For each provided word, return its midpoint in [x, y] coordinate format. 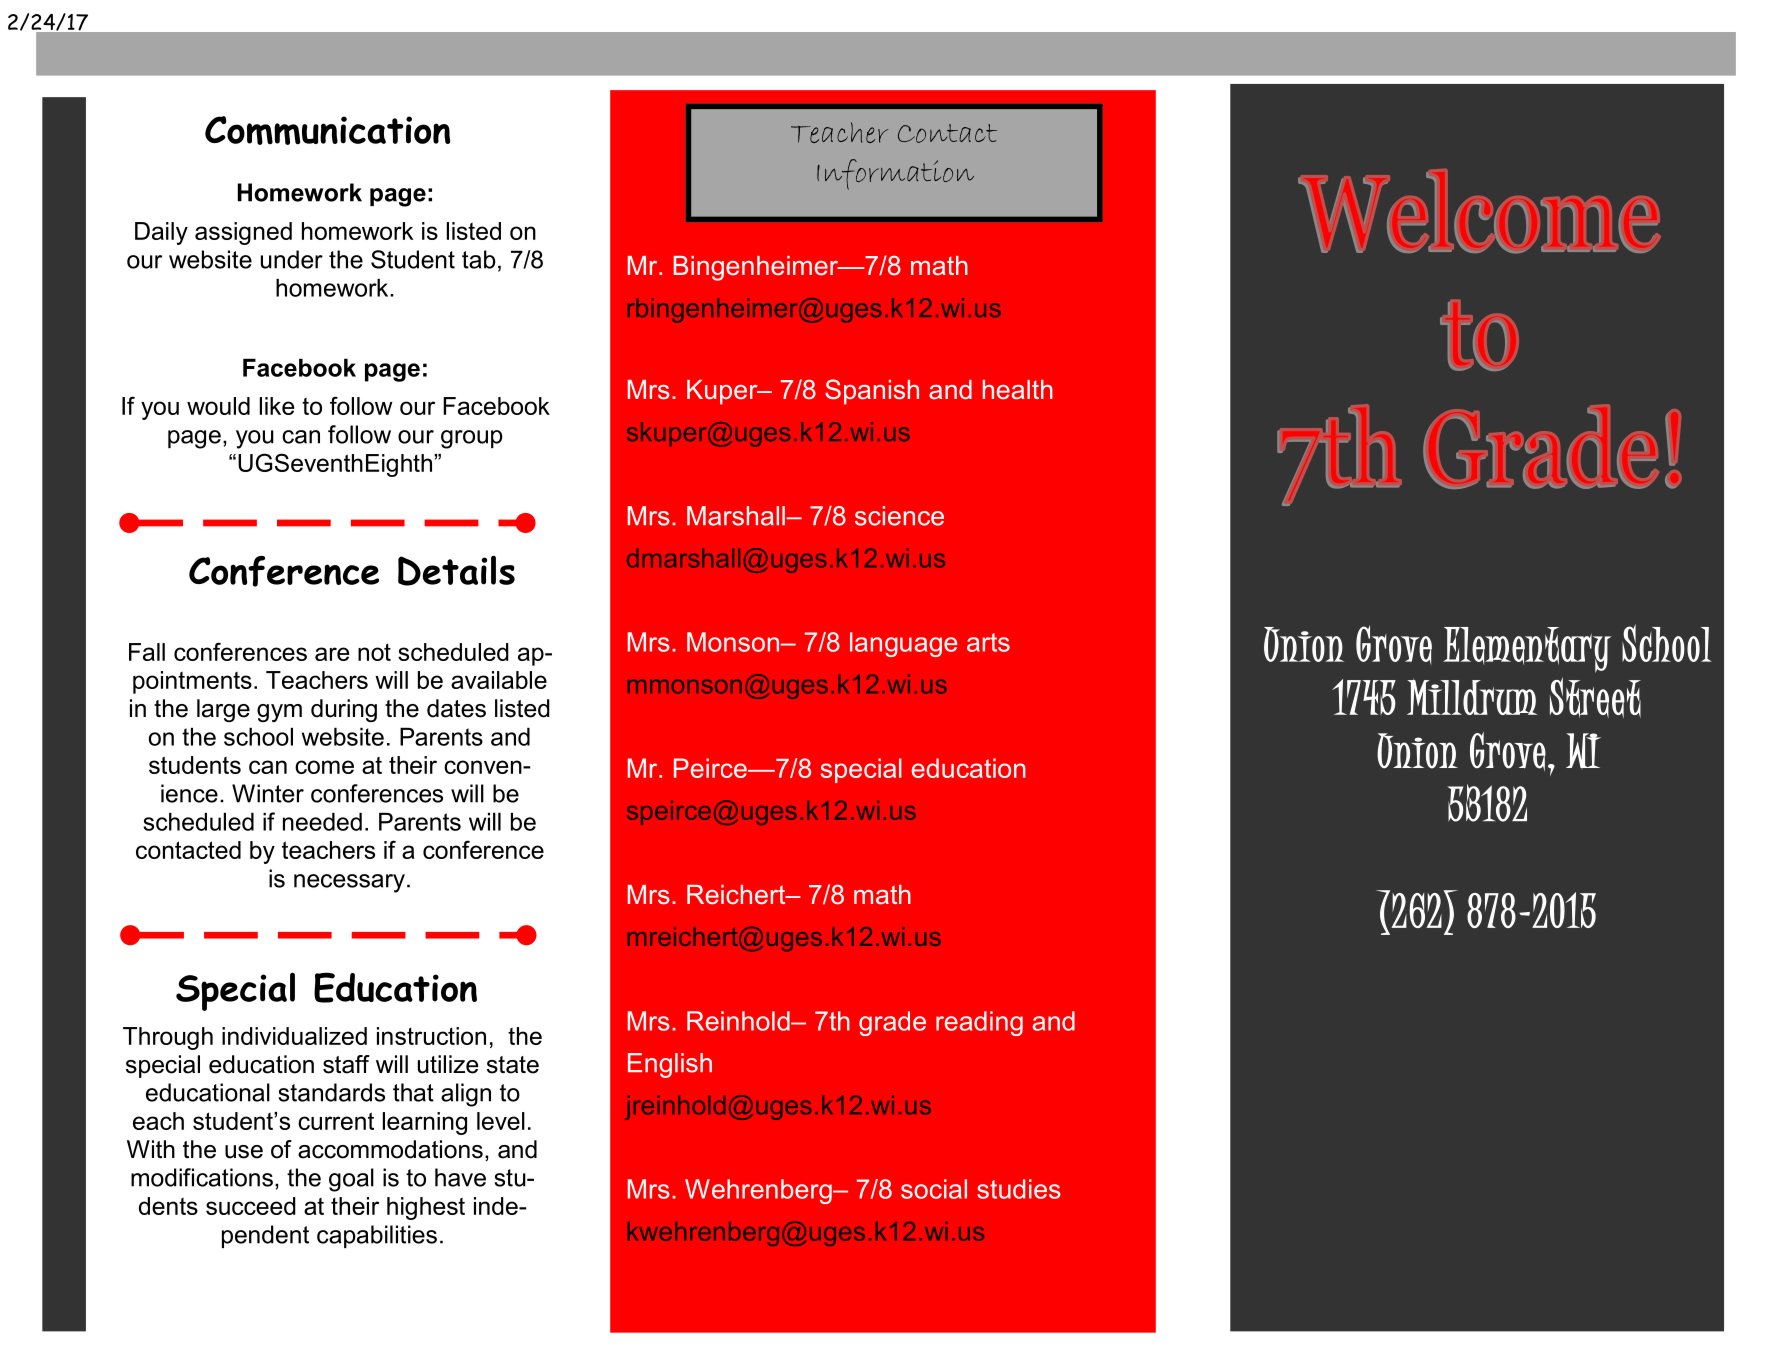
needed [322, 822]
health [1018, 390]
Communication [327, 130]
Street [1595, 697]
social [934, 1189]
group [472, 439]
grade [892, 1023]
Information [895, 174]
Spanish [872, 392]
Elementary [1527, 650]
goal [351, 1180]
